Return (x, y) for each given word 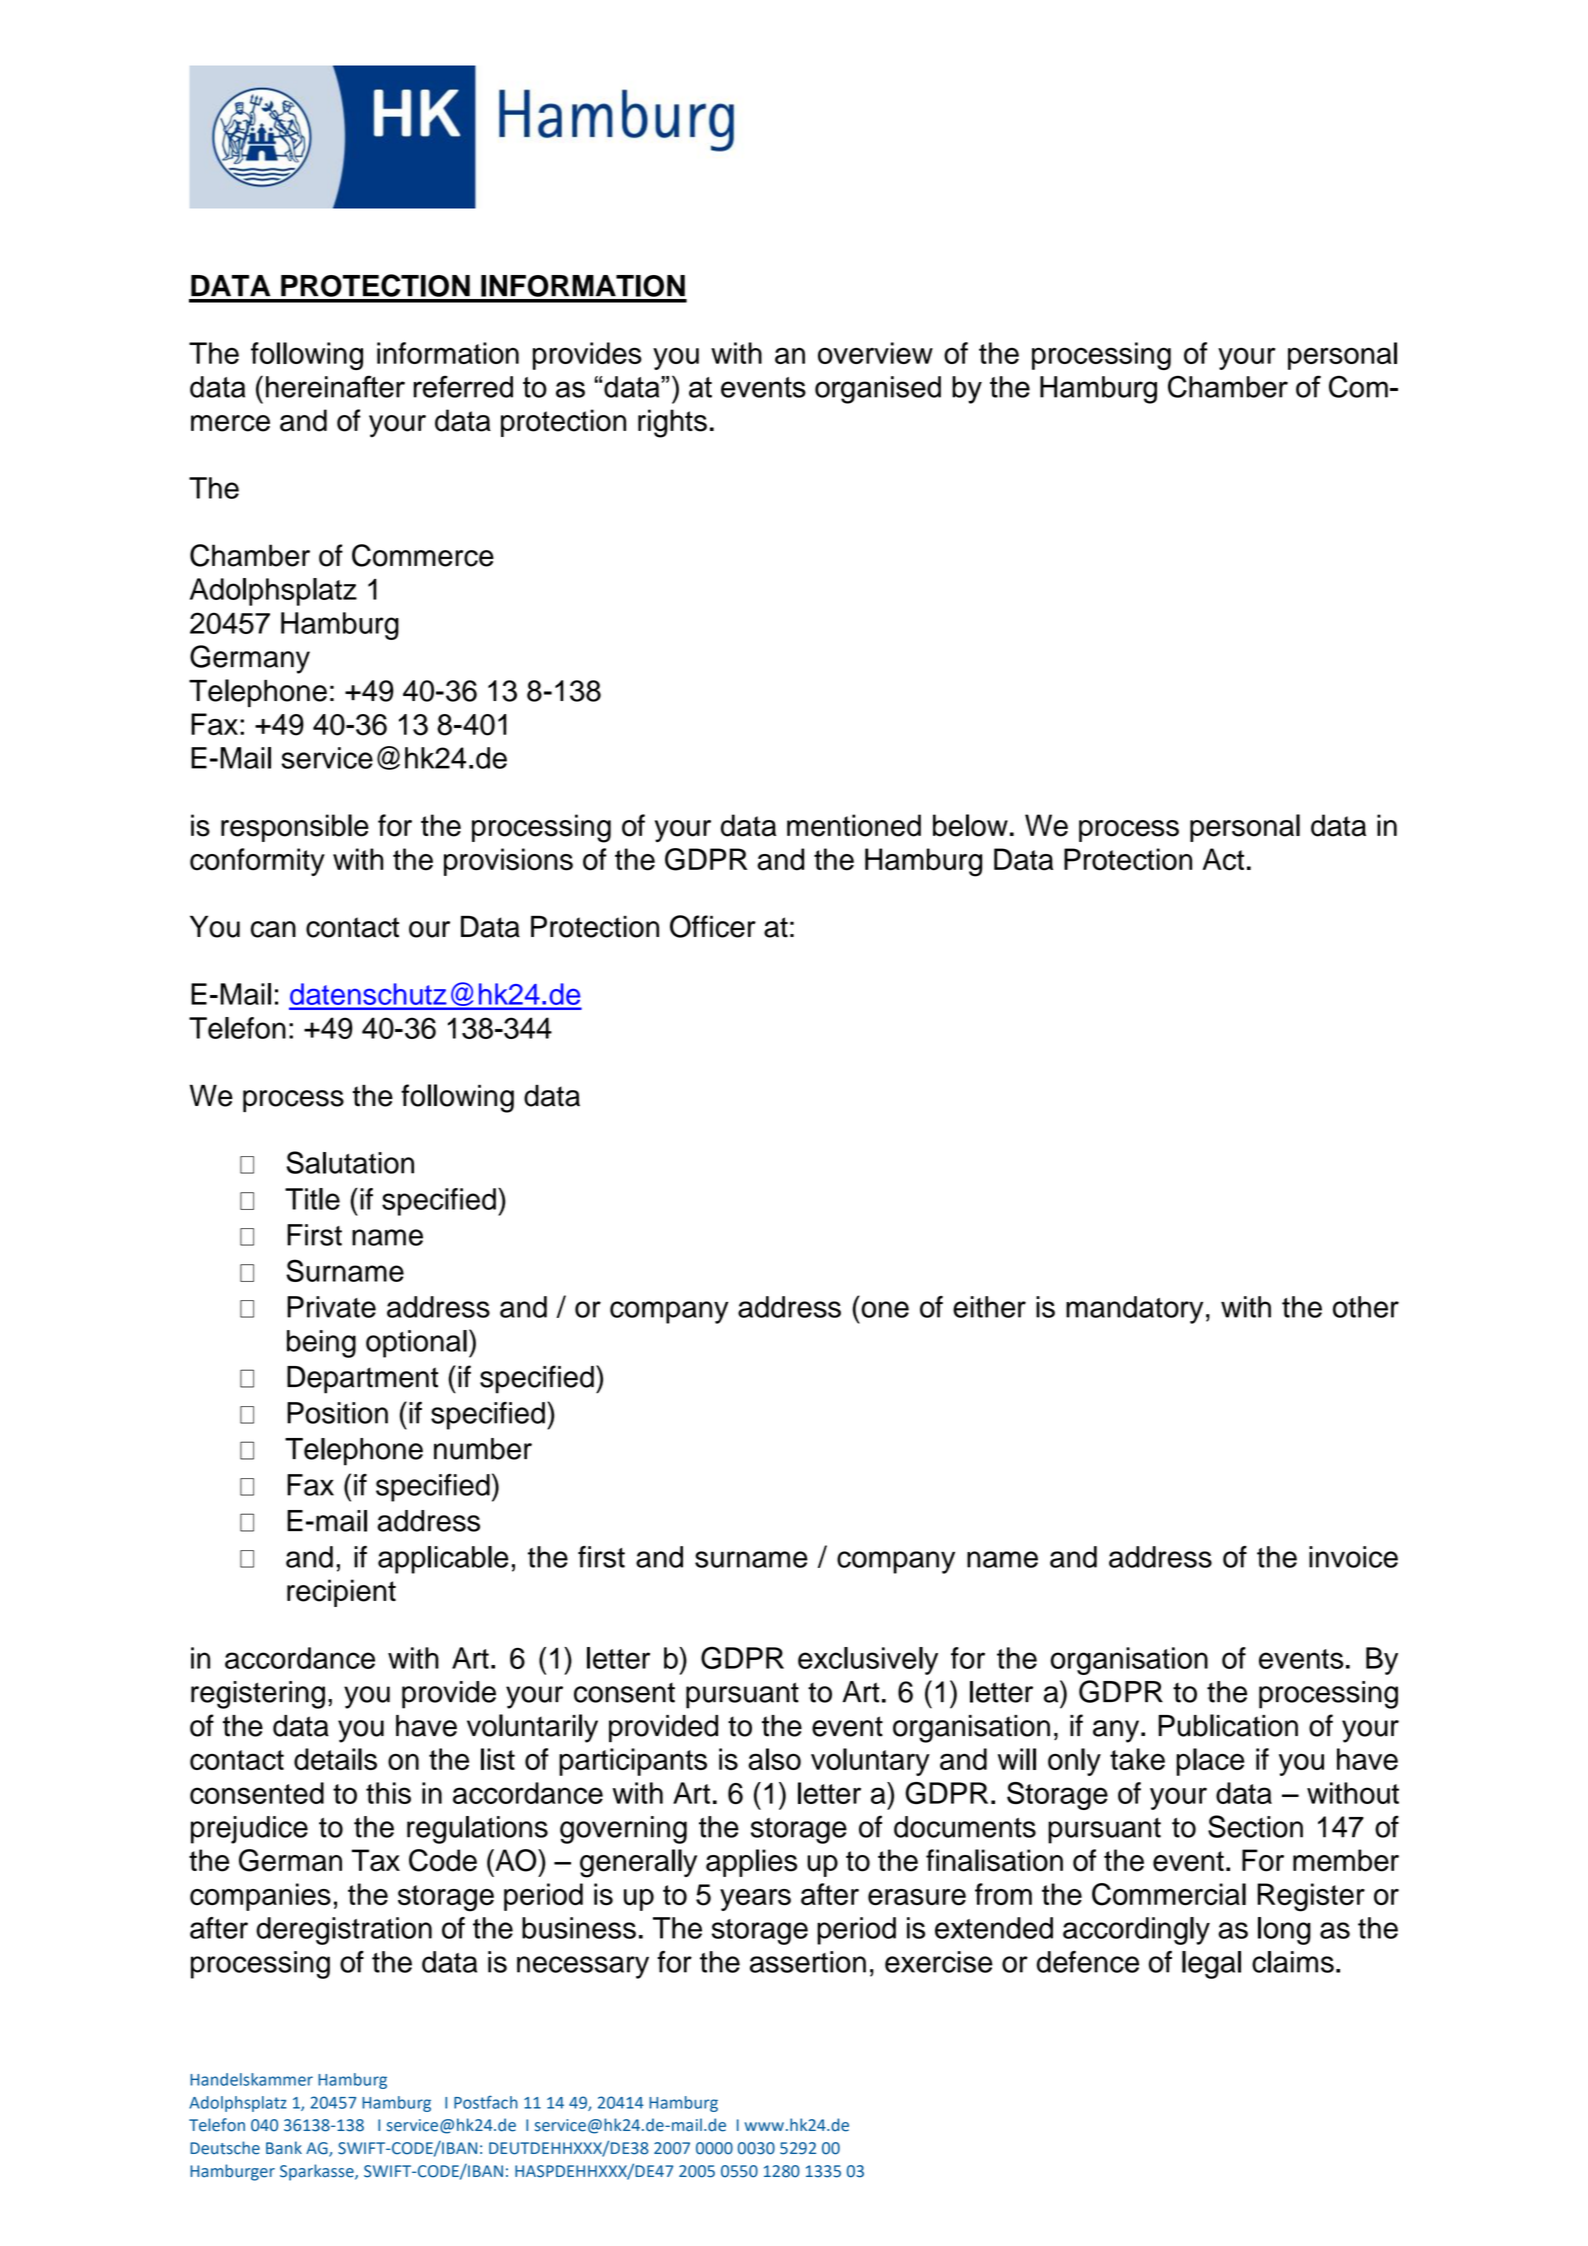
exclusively (868, 1661)
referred (463, 386)
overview (875, 353)
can (273, 929)
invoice (1353, 1557)
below (970, 825)
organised (878, 390)
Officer (713, 926)
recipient (341, 1593)
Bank (284, 2148)
